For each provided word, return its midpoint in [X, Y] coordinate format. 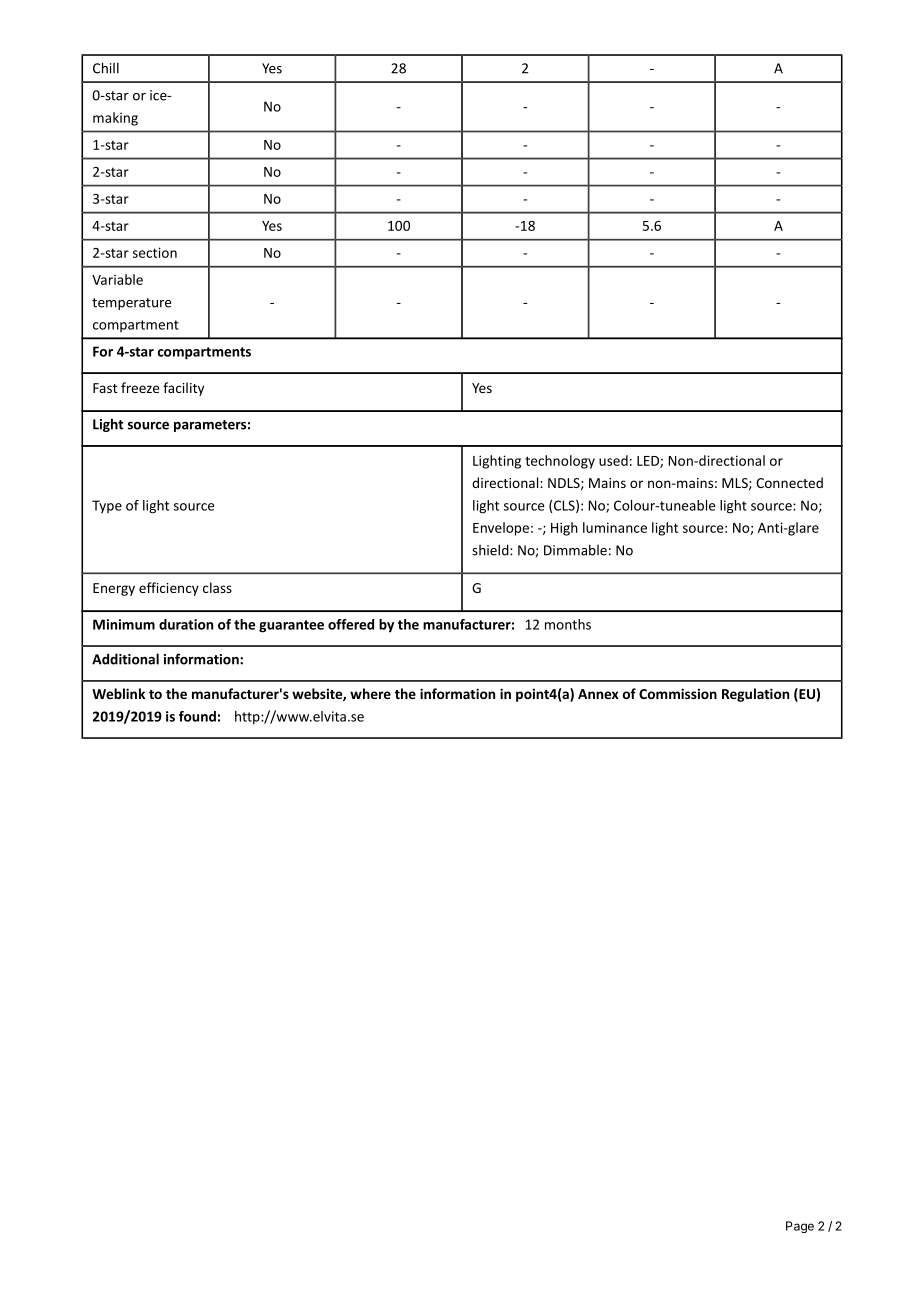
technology [560, 462]
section [155, 252]
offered [351, 624]
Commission [678, 693]
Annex [598, 694]
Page [800, 1227]
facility [183, 389]
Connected [789, 482]
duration [186, 624]
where [370, 693]
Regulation [755, 695]
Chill [106, 68]
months [568, 624]
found [197, 716]
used [613, 460]
